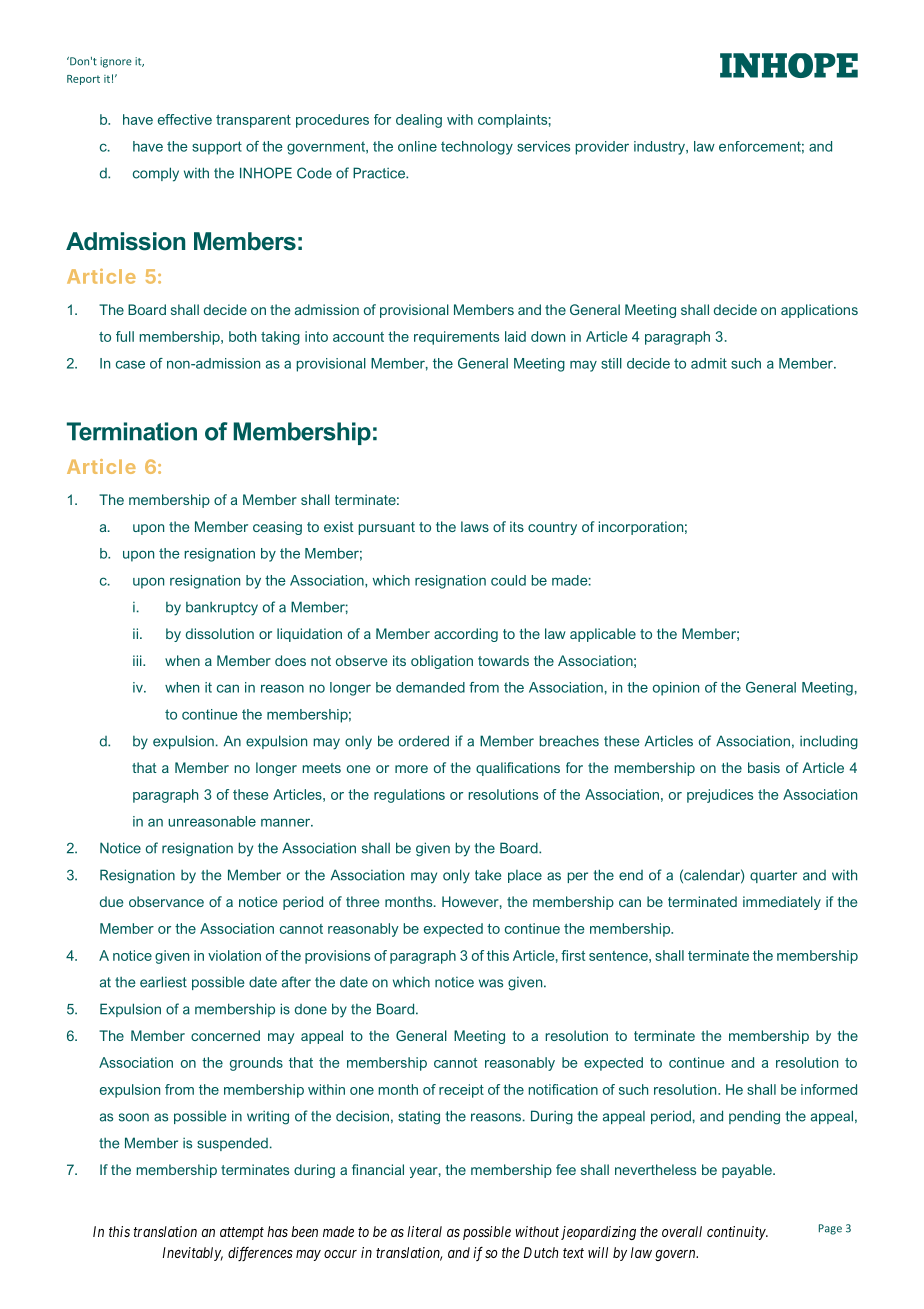 This screenshot has height=1309, width=924. I want to click on attempt, so click(242, 1233).
